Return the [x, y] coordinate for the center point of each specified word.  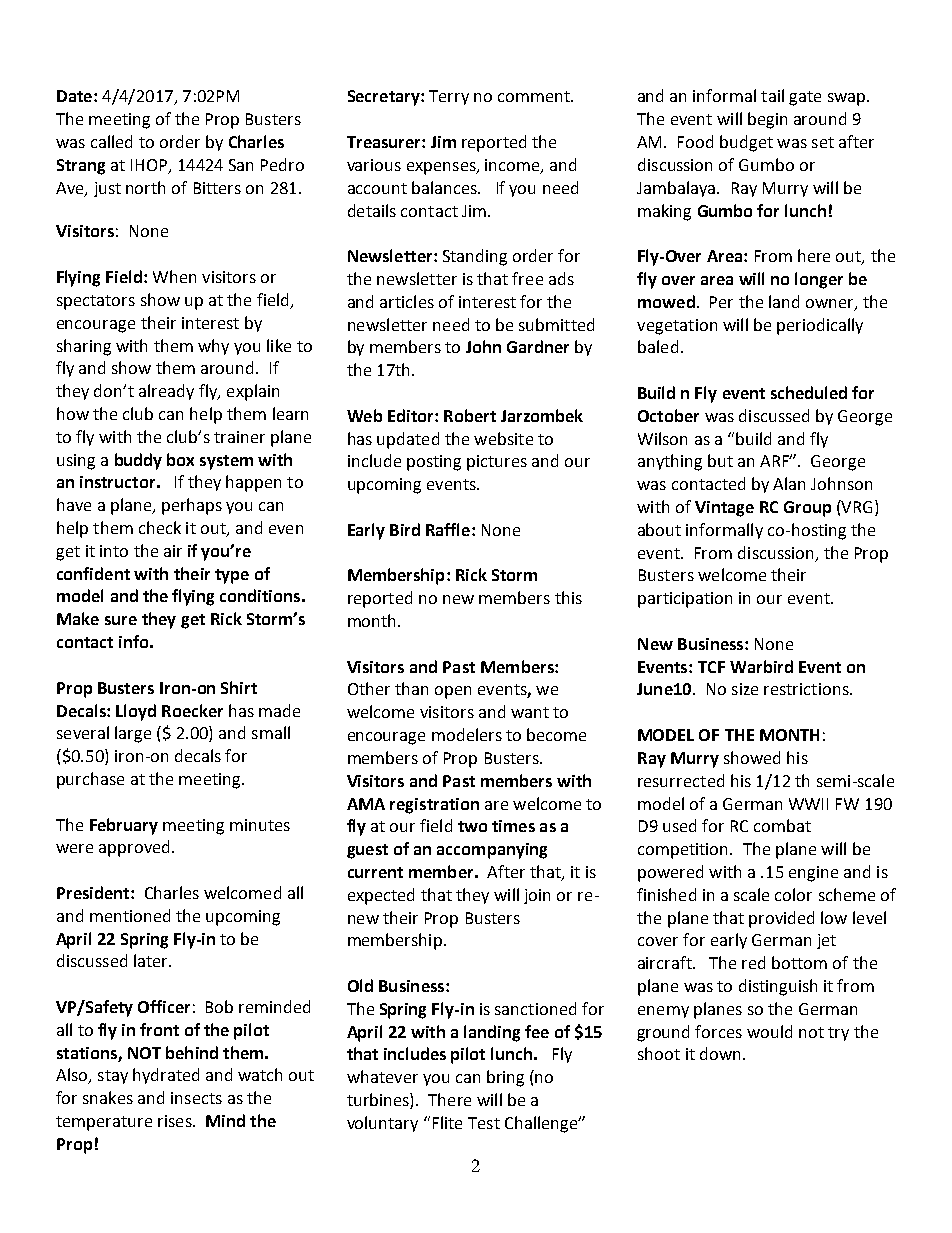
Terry [449, 97]
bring [505, 1078]
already [166, 392]
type [232, 576]
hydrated [166, 1076]
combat [782, 825]
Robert [470, 415]
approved [134, 848]
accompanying [492, 851]
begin [767, 120]
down [720, 1053]
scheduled [809, 392]
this [568, 597]
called [111, 141]
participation [685, 600]
